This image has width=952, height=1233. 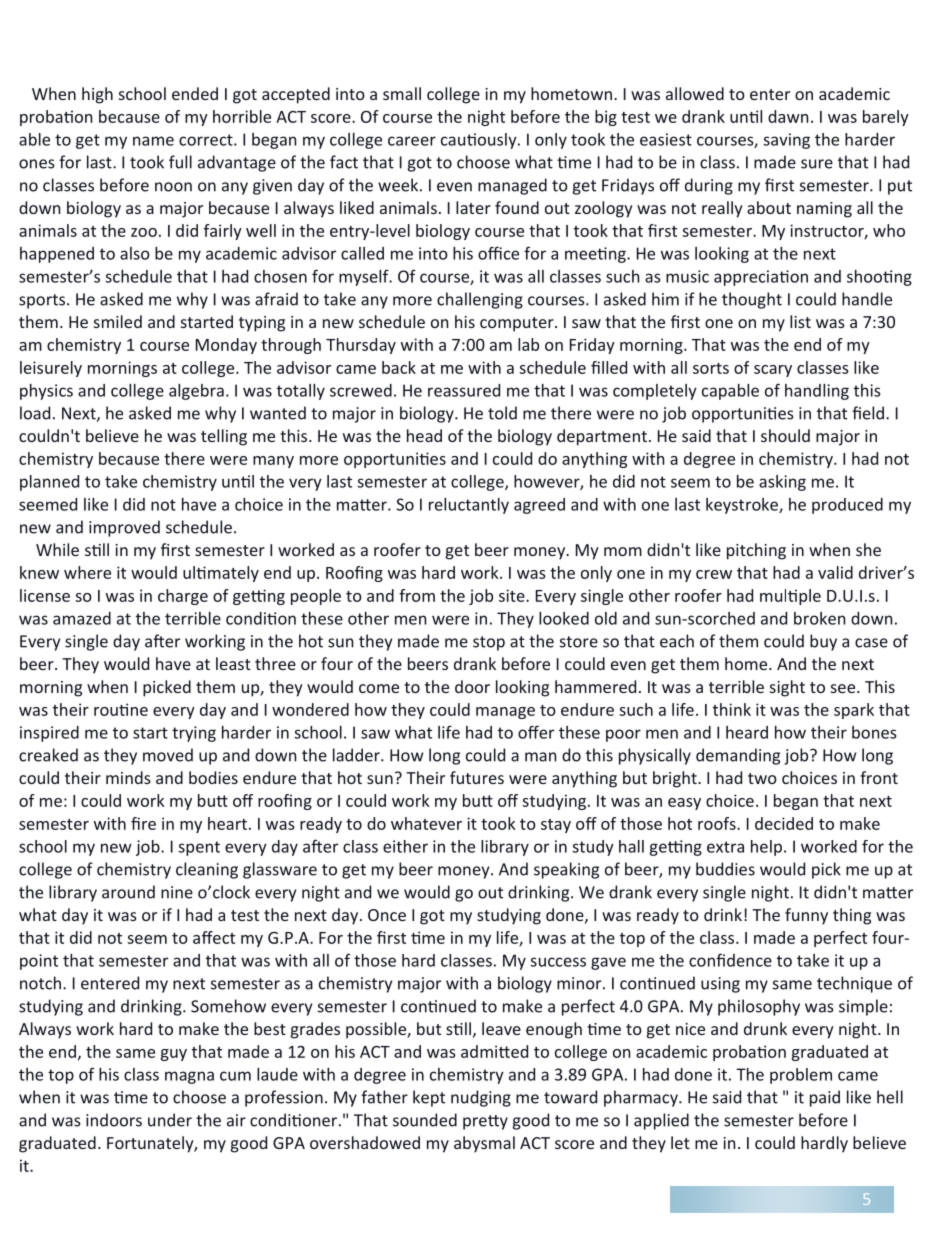 What do you see at coordinates (424, 435) in the image?
I see `head` at bounding box center [424, 435].
